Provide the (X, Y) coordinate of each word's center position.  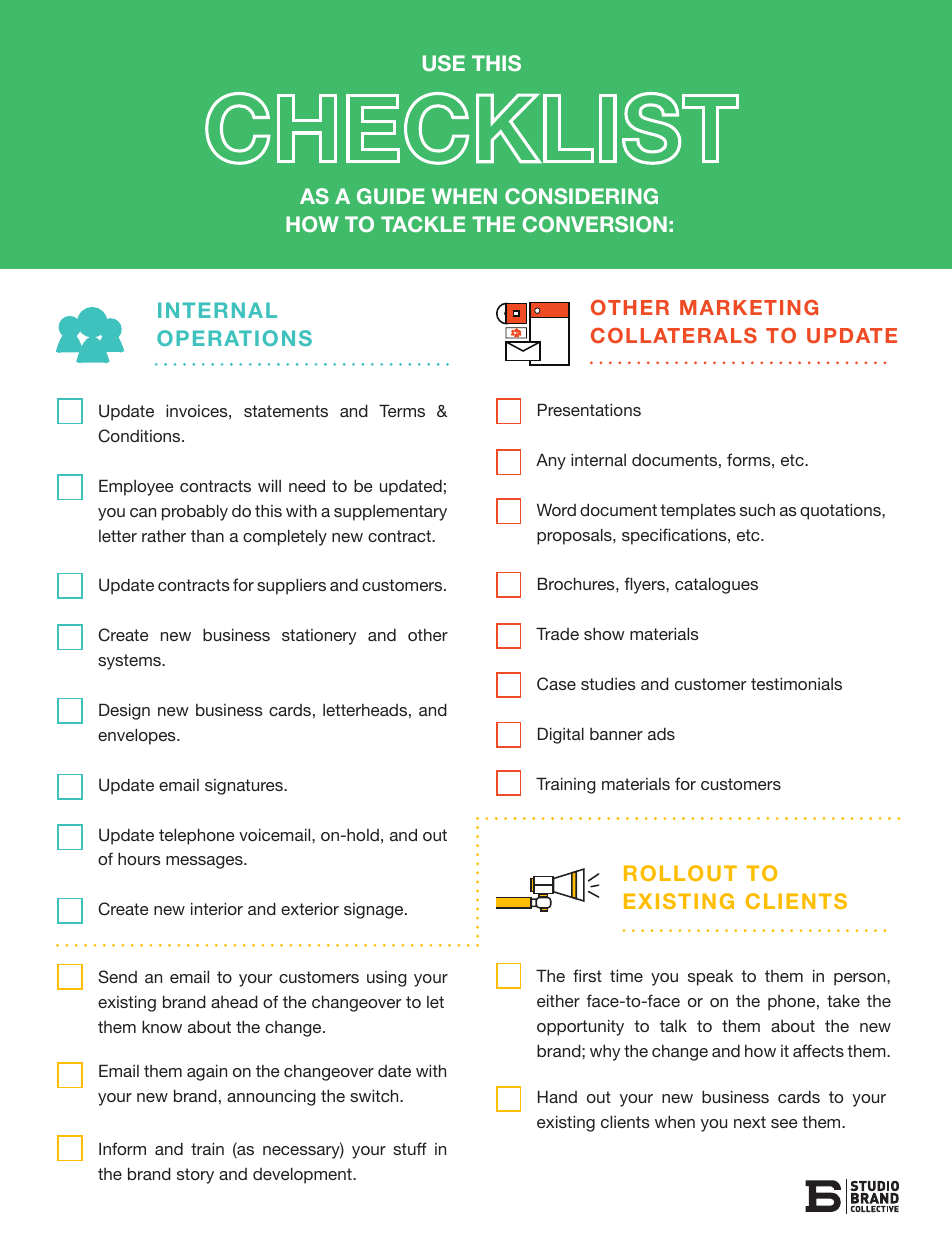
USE (444, 63)
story (195, 1176)
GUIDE (391, 196)
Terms (402, 410)
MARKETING (749, 307)
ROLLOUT (680, 873)
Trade (557, 633)
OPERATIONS (234, 338)
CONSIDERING (581, 196)
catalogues (716, 585)
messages (205, 862)
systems (130, 662)
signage (375, 911)
